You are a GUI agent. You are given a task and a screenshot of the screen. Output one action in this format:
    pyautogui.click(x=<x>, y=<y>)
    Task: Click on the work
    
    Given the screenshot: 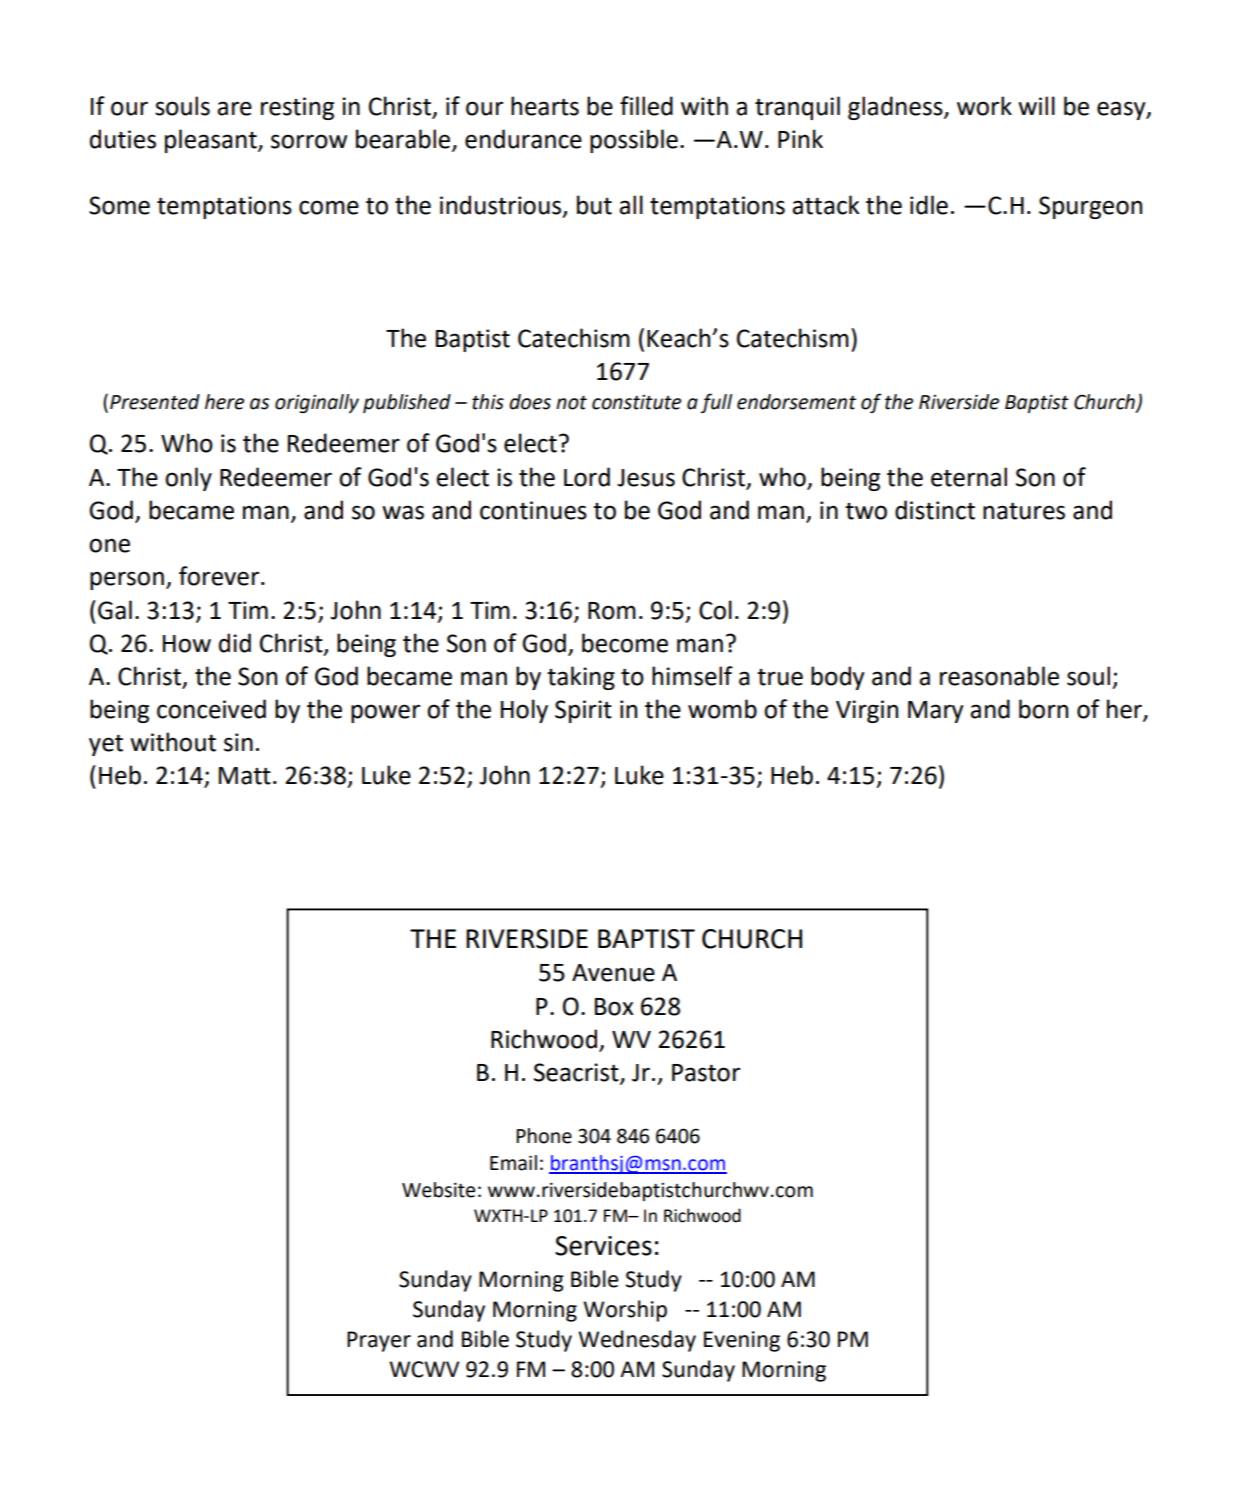 What is the action you would take?
    pyautogui.click(x=984, y=106)
